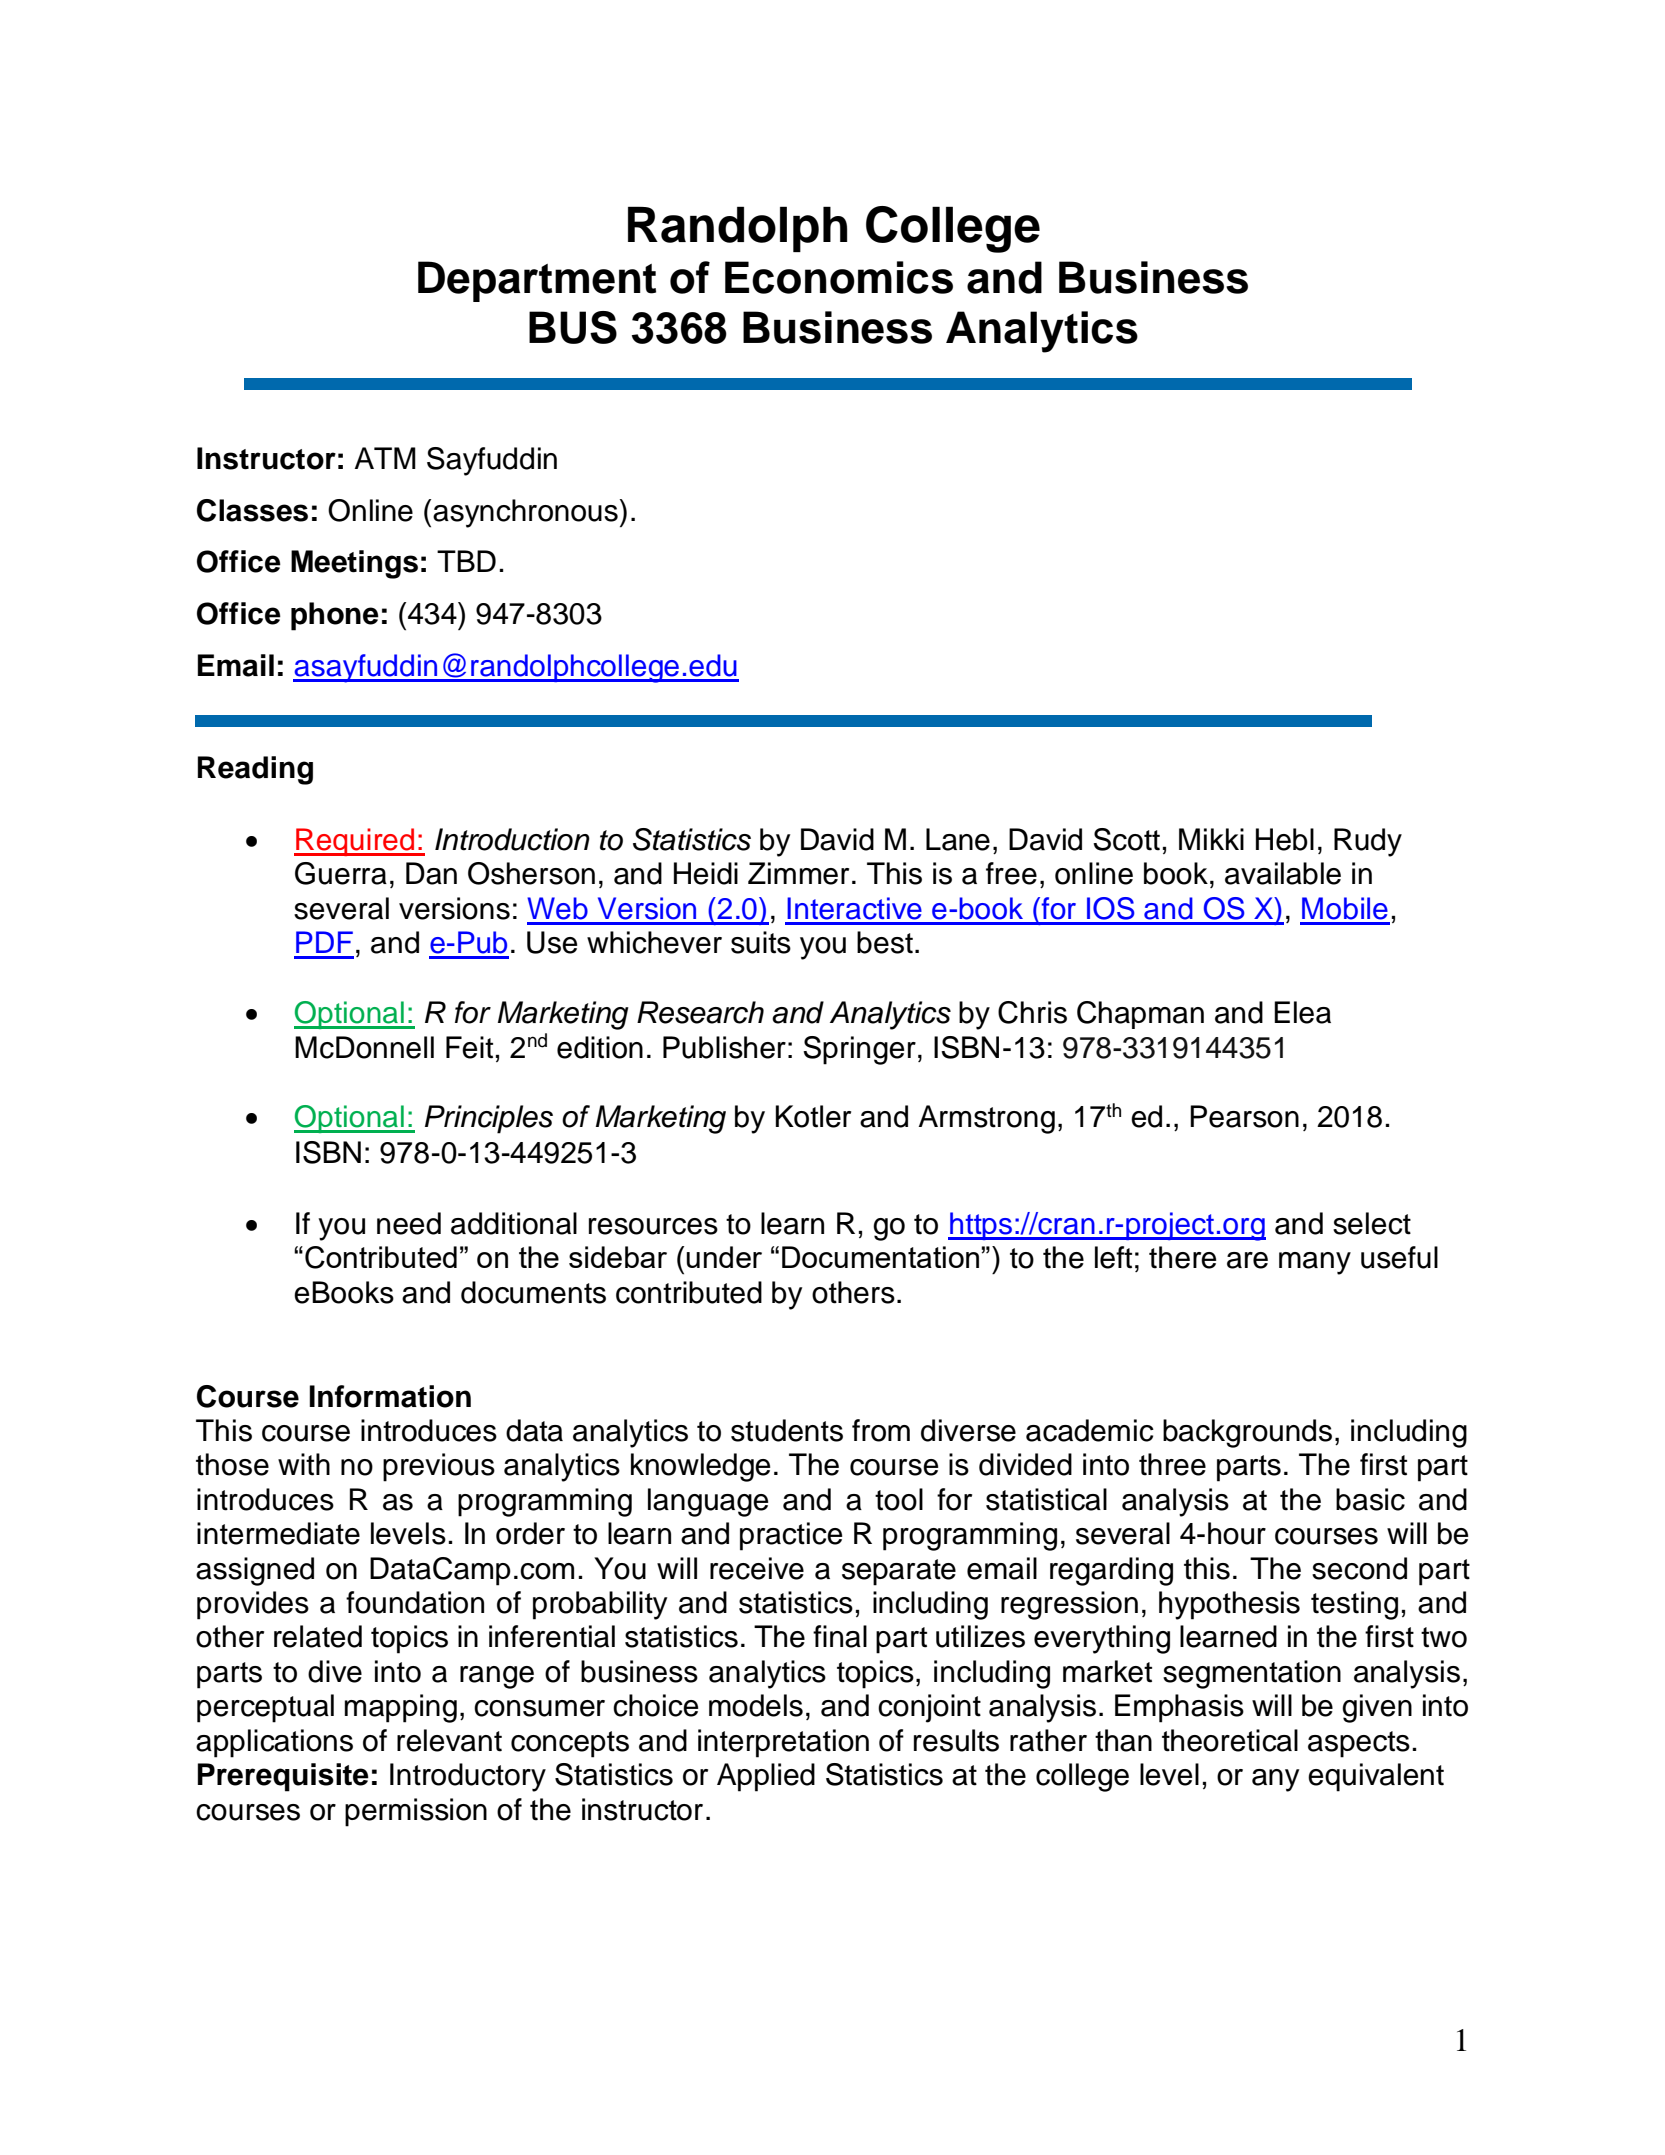 This screenshot has width=1665, height=2155. I want to click on permission, so click(416, 1812).
